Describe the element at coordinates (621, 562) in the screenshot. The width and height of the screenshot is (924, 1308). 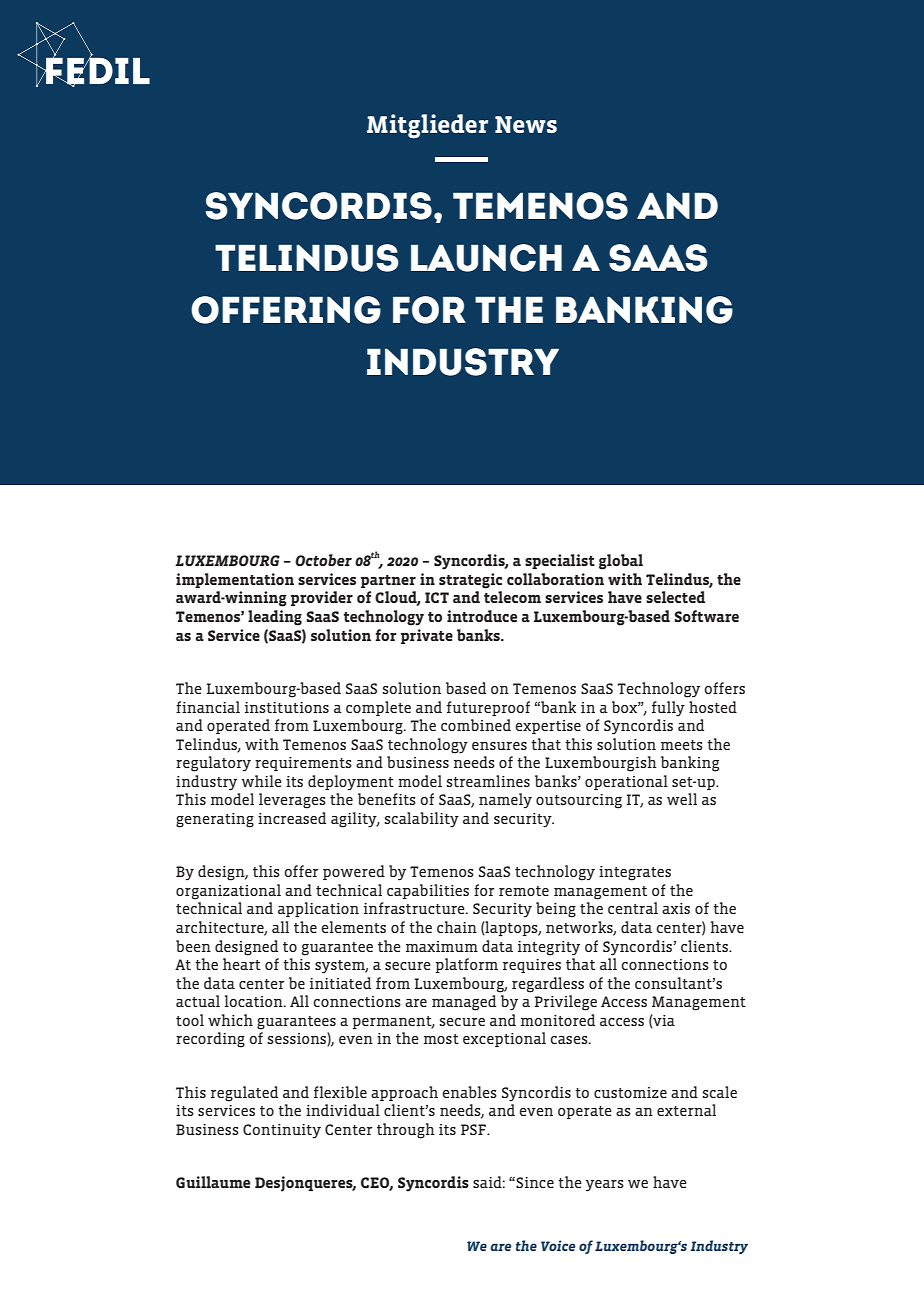
I see `global` at that location.
